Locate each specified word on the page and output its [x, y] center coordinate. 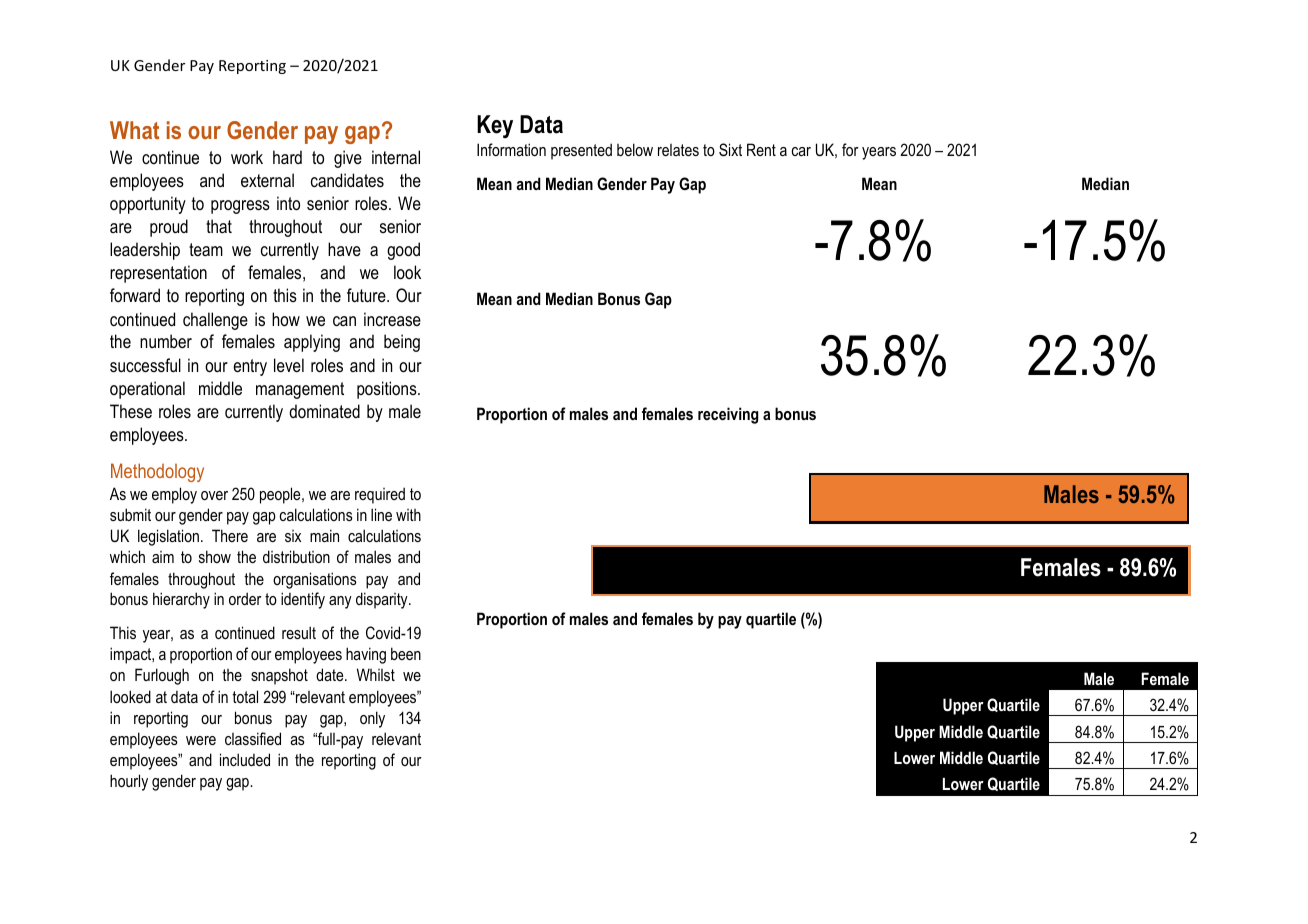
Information [511, 149]
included [245, 759]
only [372, 719]
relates [678, 150]
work [247, 157]
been [406, 653]
